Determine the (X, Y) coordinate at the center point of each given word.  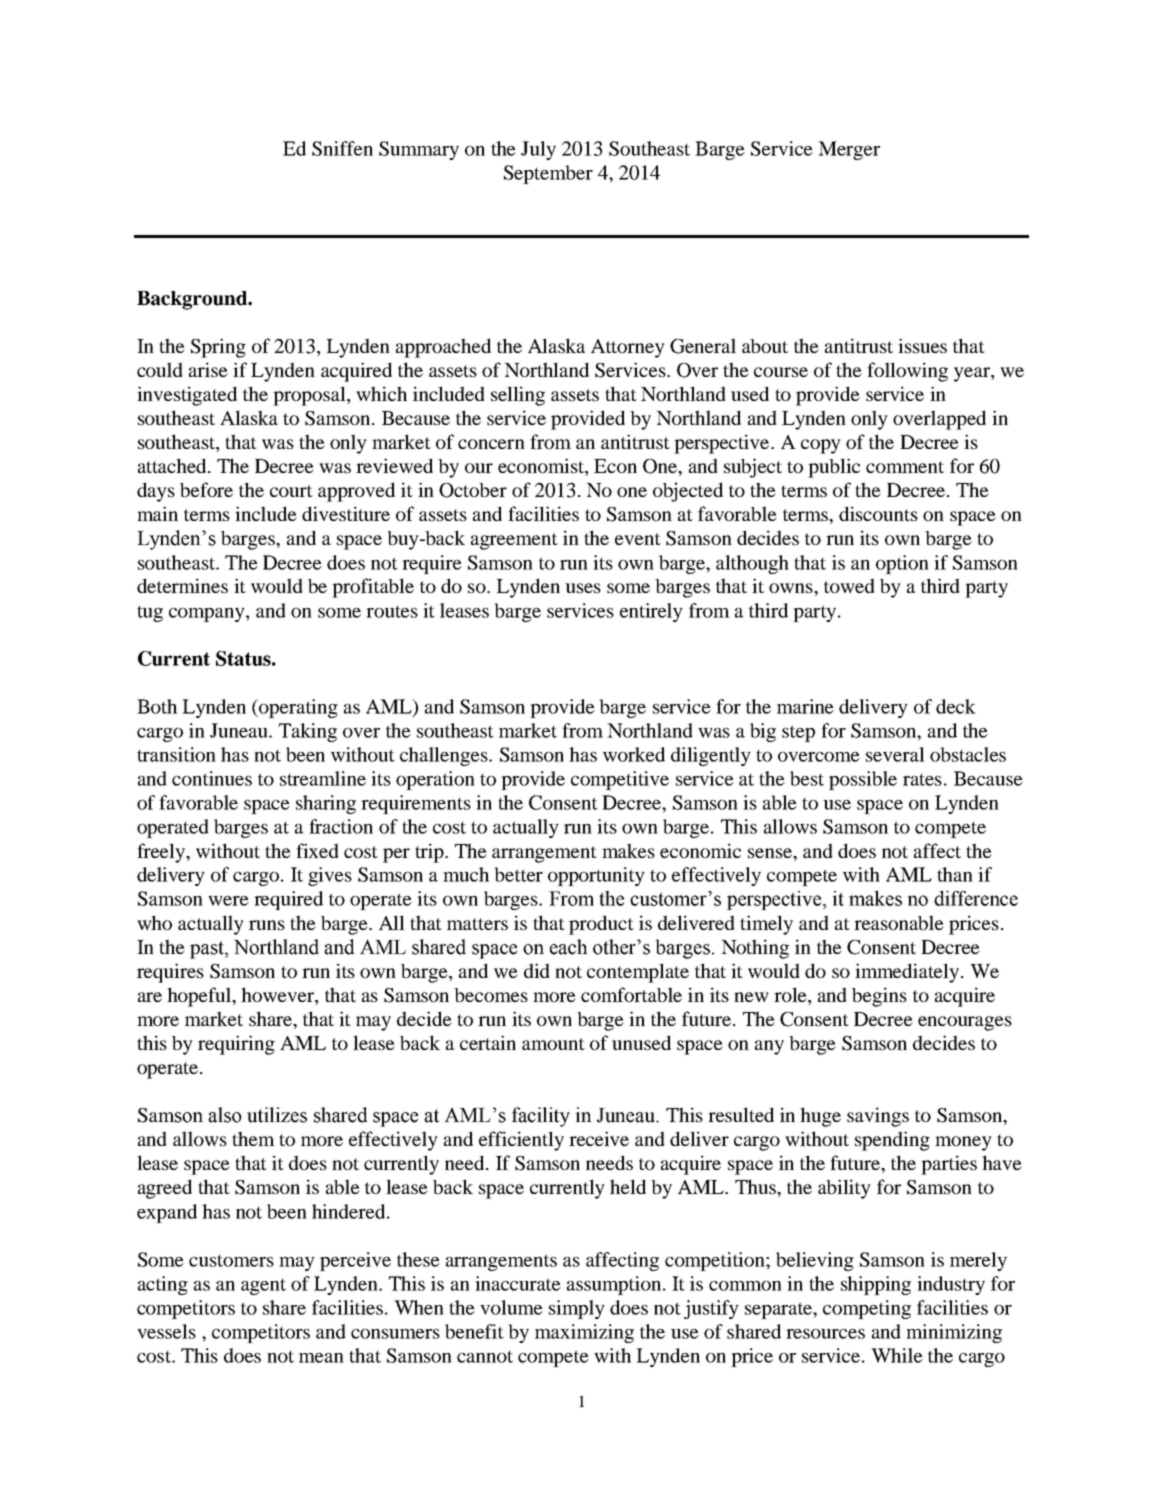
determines (182, 585)
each (569, 947)
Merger (849, 150)
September (548, 174)
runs (267, 925)
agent (263, 1287)
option (902, 564)
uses (583, 588)
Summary (419, 150)
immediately (908, 973)
